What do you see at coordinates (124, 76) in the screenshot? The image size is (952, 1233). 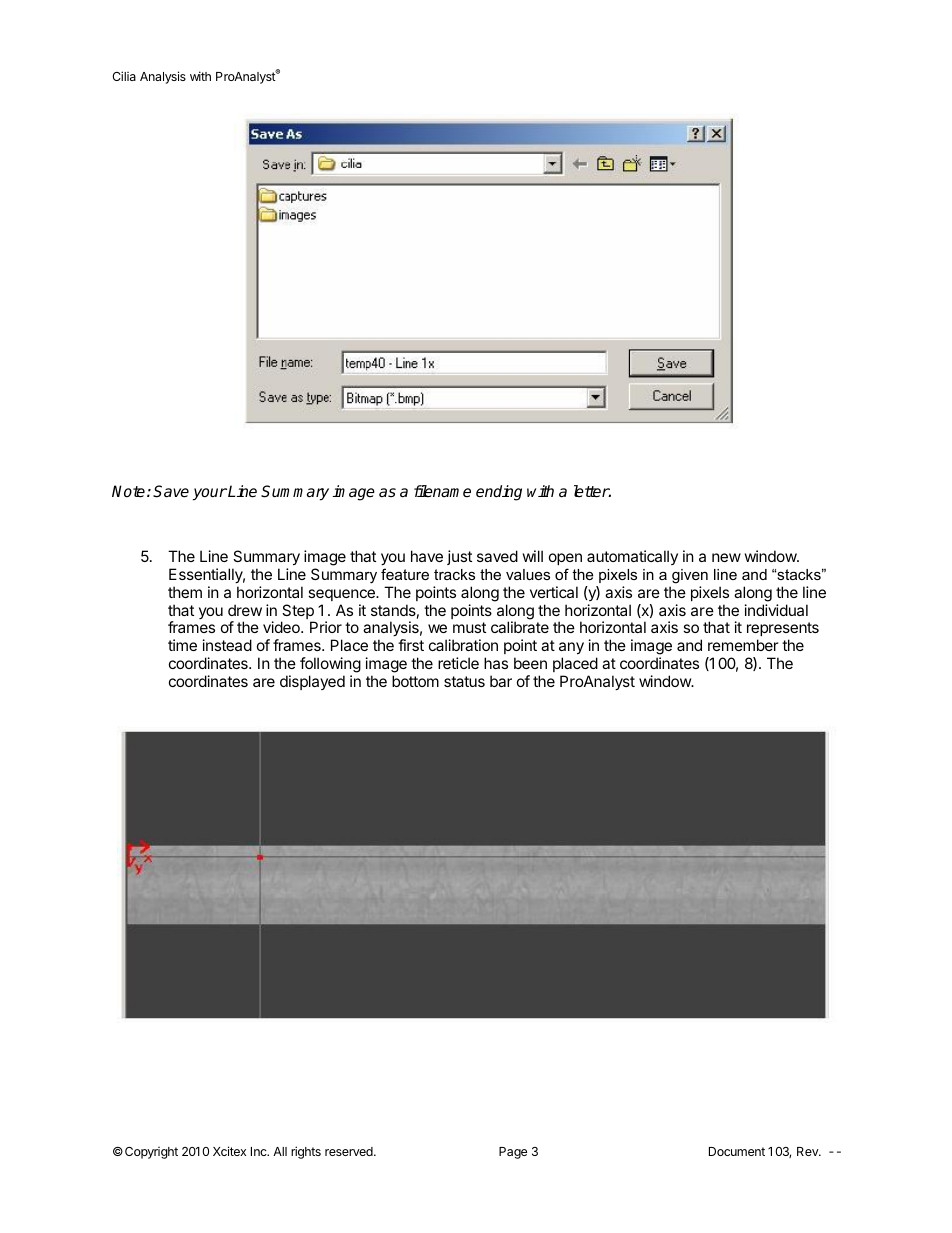 I see `Cilia` at bounding box center [124, 76].
